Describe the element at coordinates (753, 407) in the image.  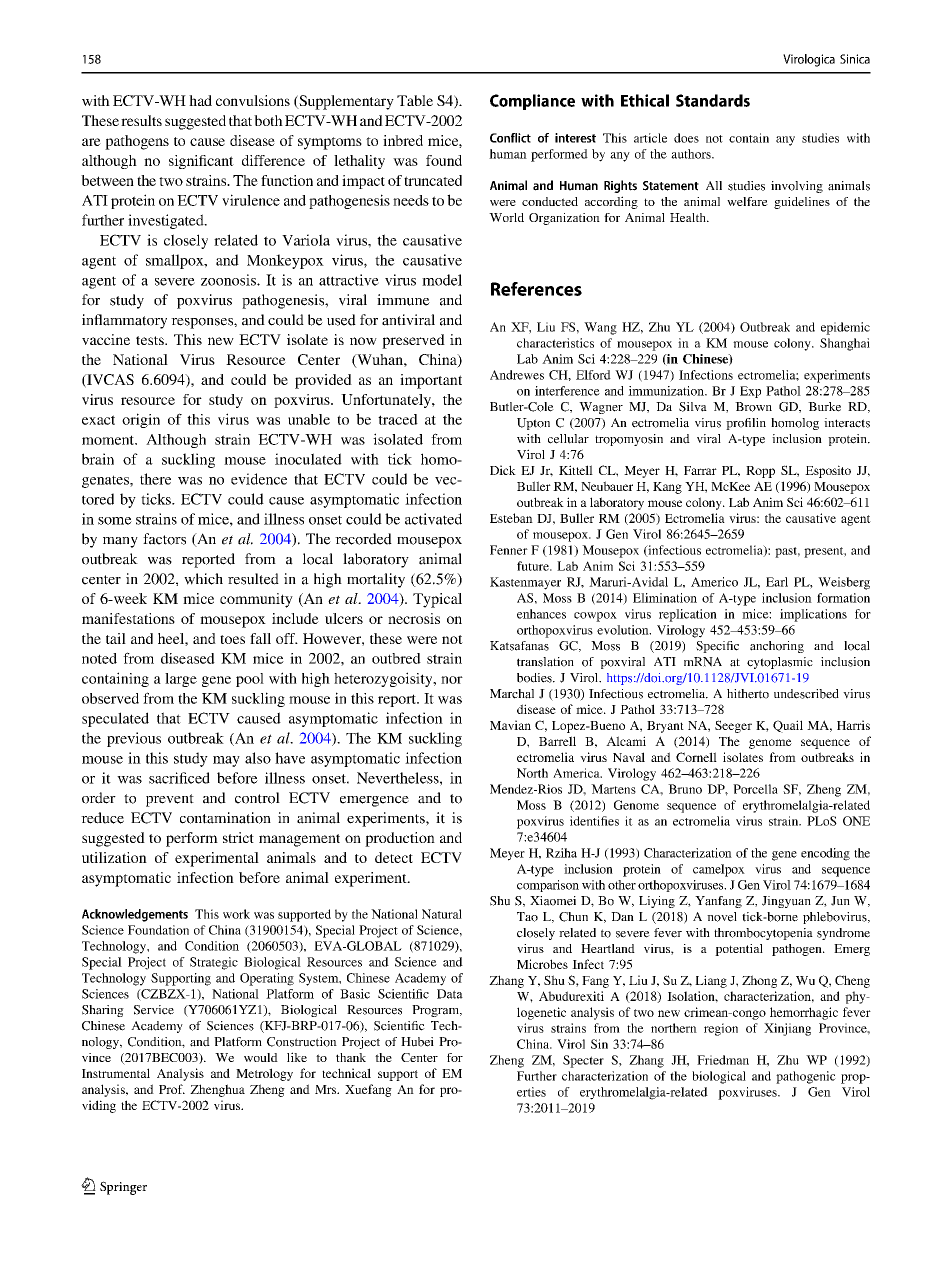
I see `Brown` at that location.
